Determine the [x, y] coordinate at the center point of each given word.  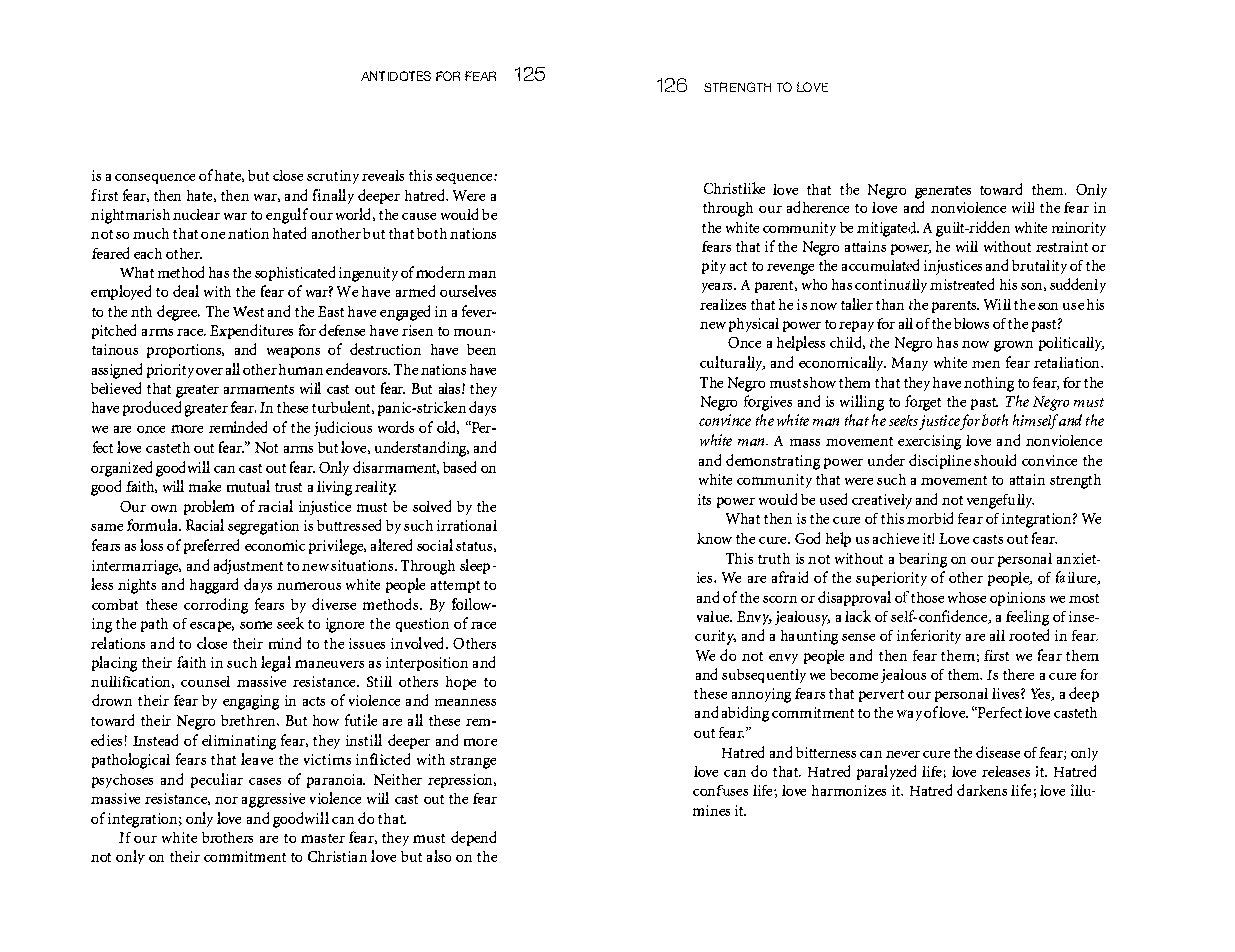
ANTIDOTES [396, 76]
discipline [940, 461]
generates [943, 192]
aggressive [273, 800]
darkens [982, 790]
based [459, 467]
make [205, 486]
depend [473, 838]
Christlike [734, 188]
